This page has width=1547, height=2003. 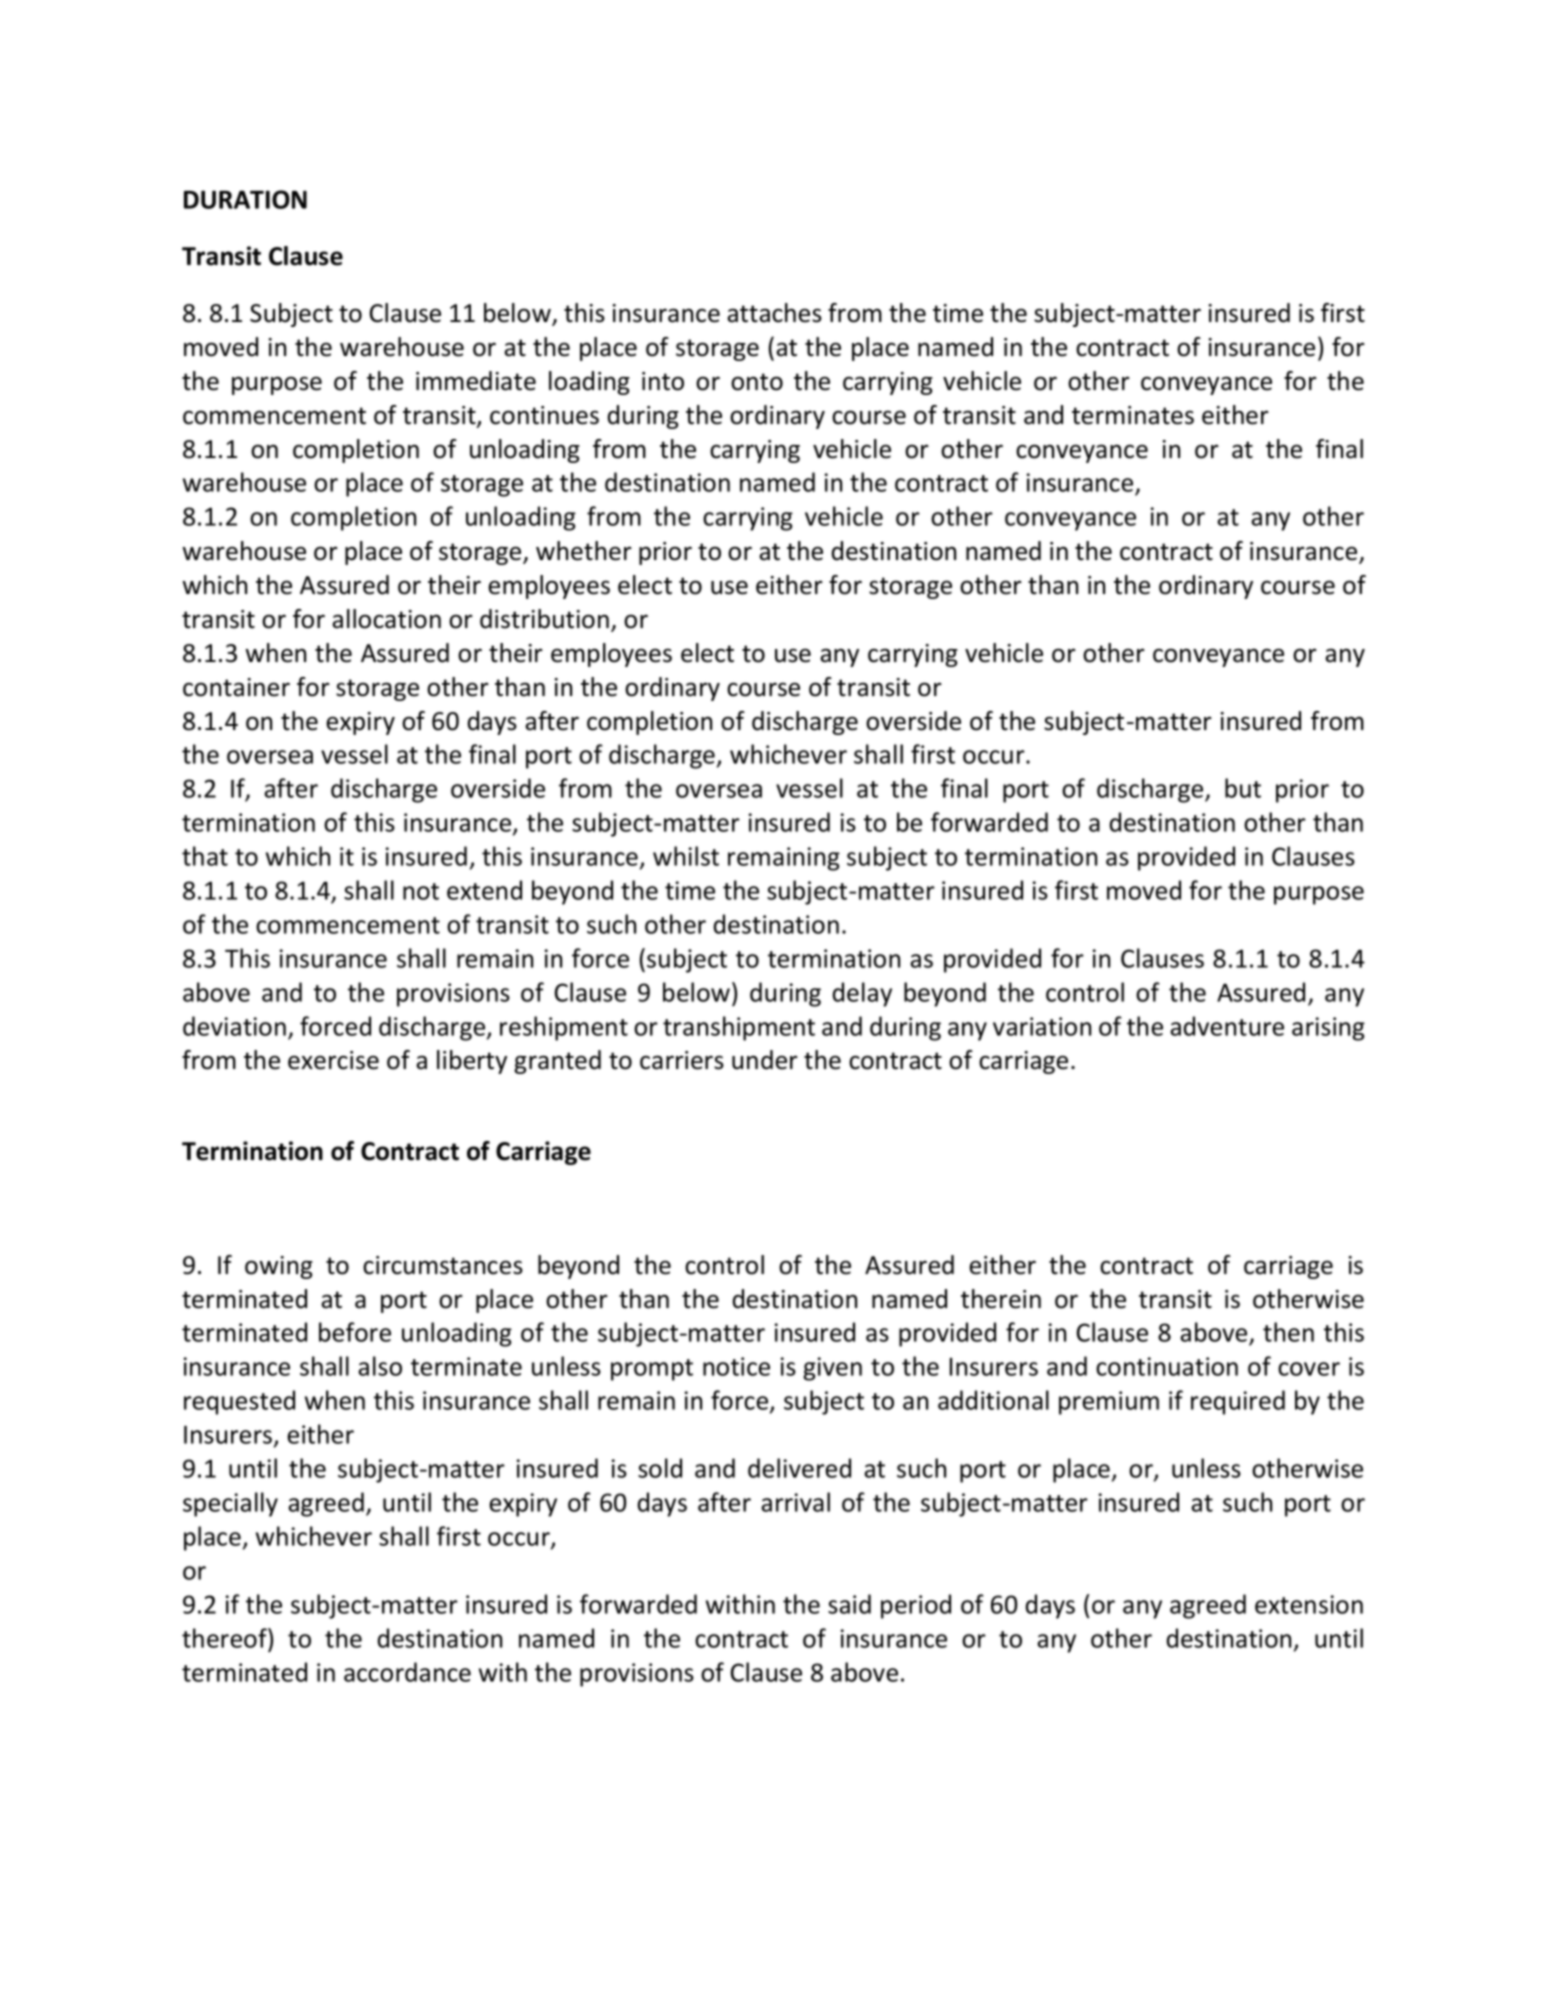 I want to click on arising, so click(x=1328, y=1029).
